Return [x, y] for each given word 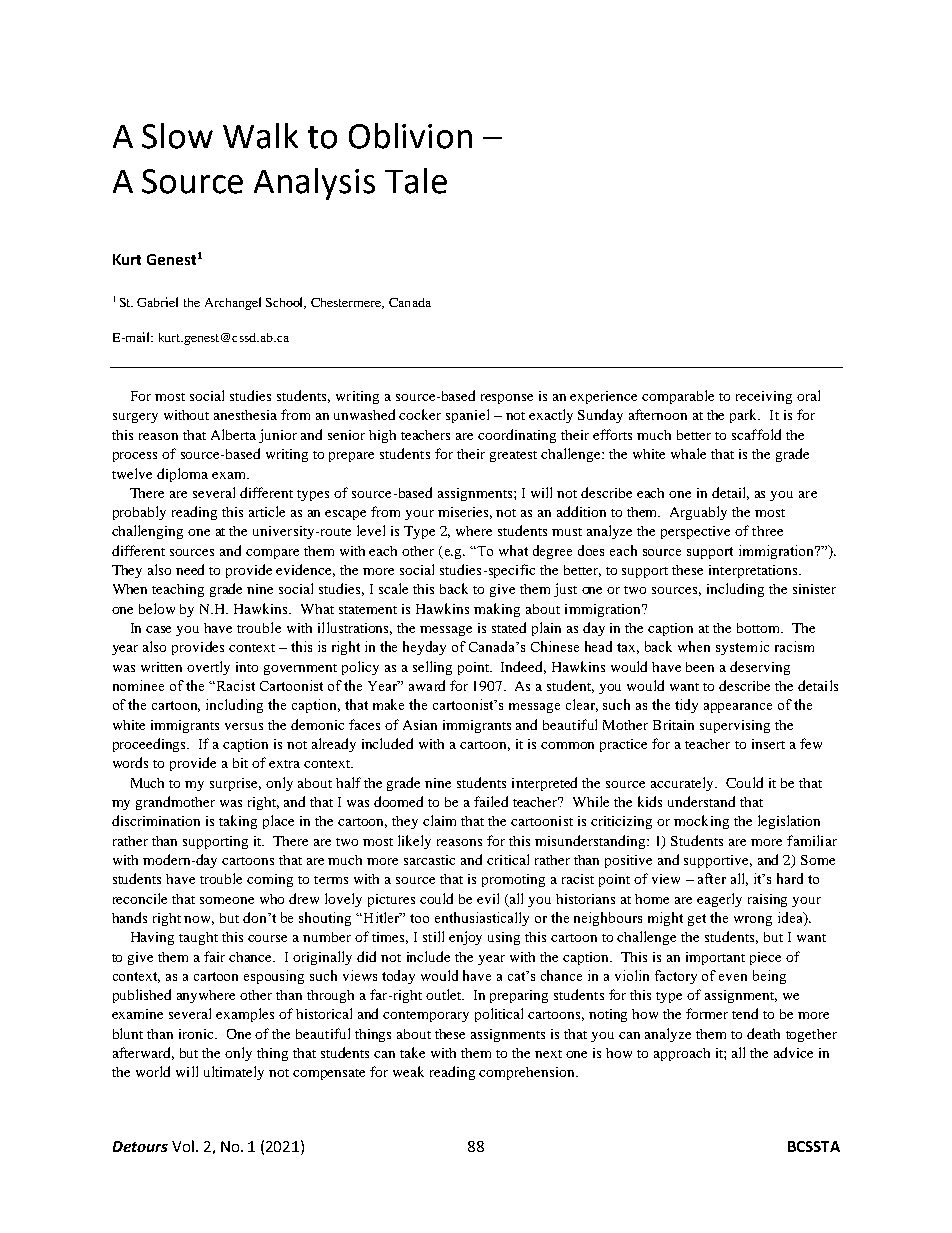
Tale [416, 181]
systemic [742, 648]
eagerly [719, 900]
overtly [208, 668]
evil [488, 898]
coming [270, 880]
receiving [764, 397]
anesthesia [245, 415]
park [745, 416]
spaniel [467, 416]
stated [509, 627]
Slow [177, 136]
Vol [183, 1146]
